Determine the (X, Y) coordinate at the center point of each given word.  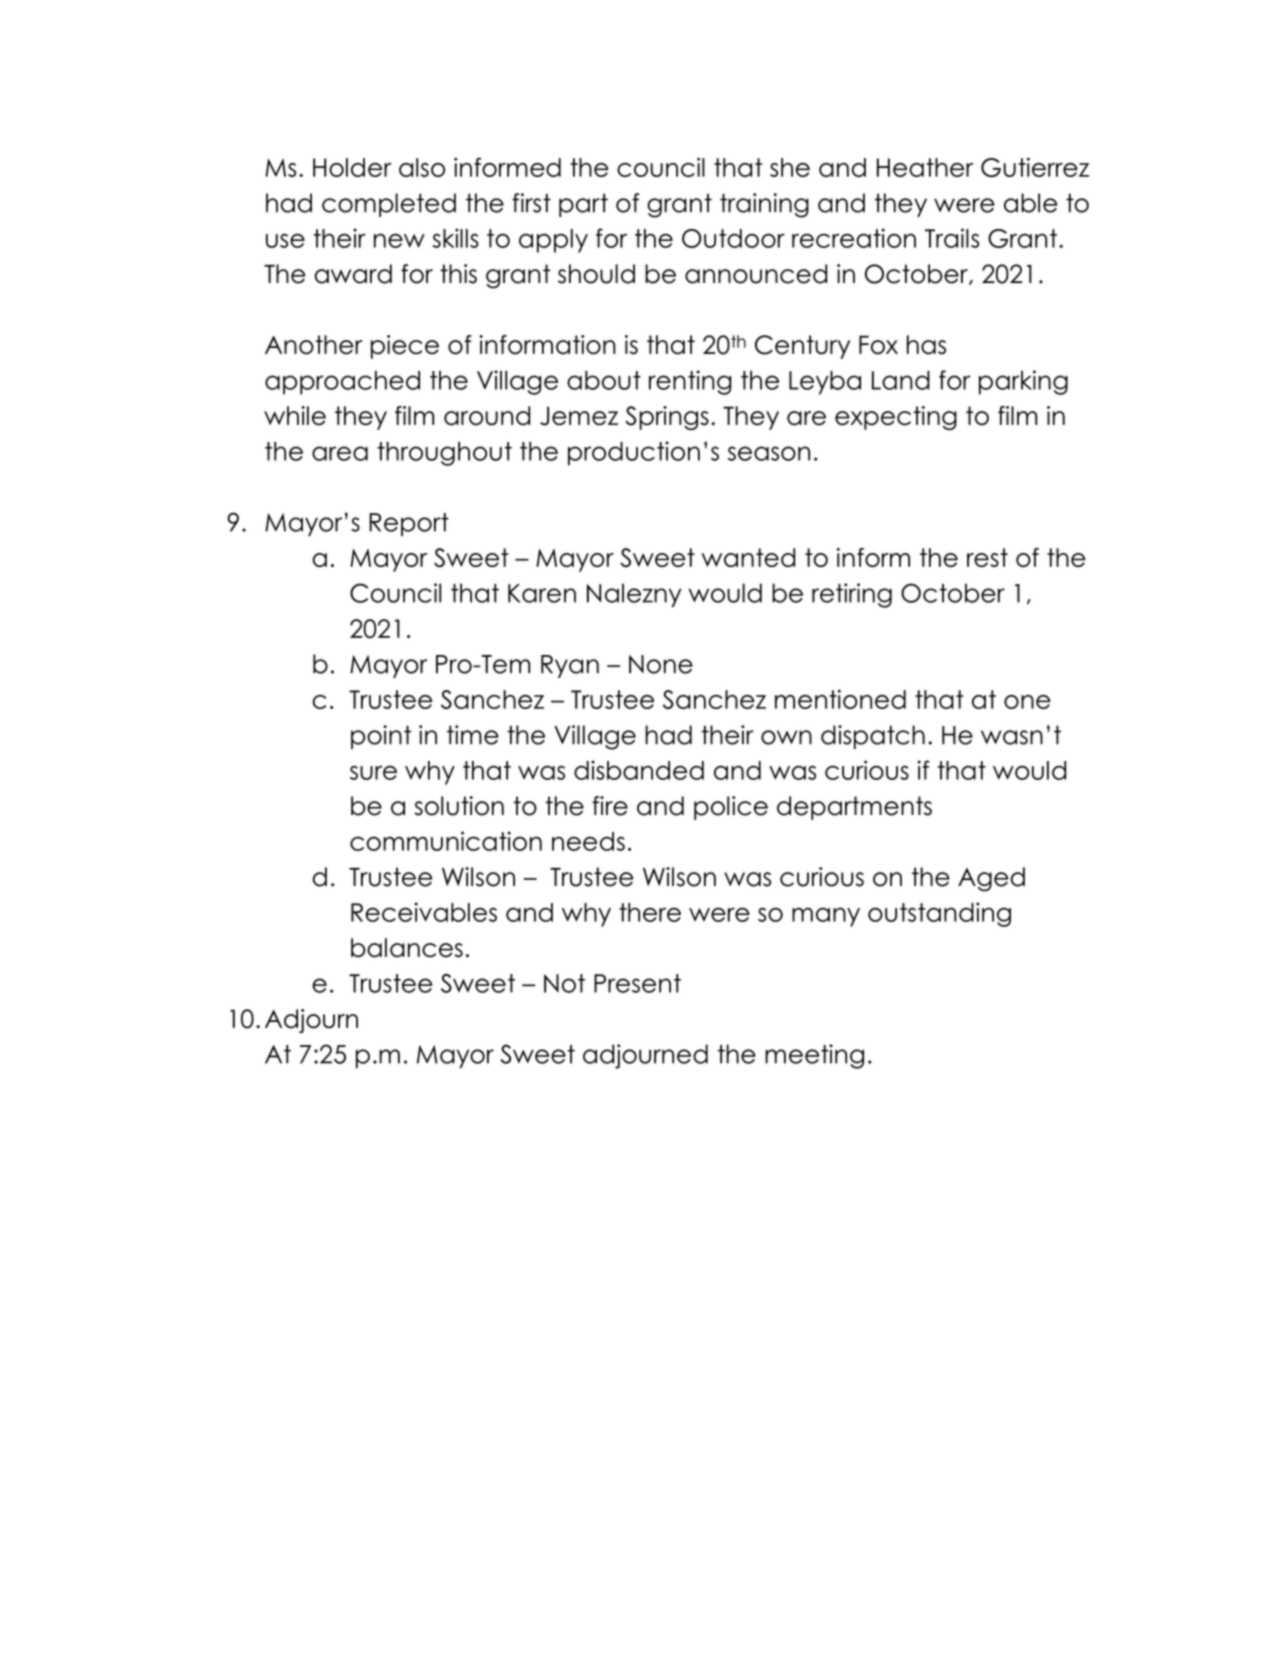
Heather (925, 167)
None (661, 664)
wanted (748, 557)
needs (588, 841)
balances (407, 948)
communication (446, 841)
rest (987, 557)
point (381, 737)
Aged (991, 879)
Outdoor (733, 238)
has (926, 345)
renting (690, 382)
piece (405, 347)
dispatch (873, 737)
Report (409, 524)
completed (389, 205)
